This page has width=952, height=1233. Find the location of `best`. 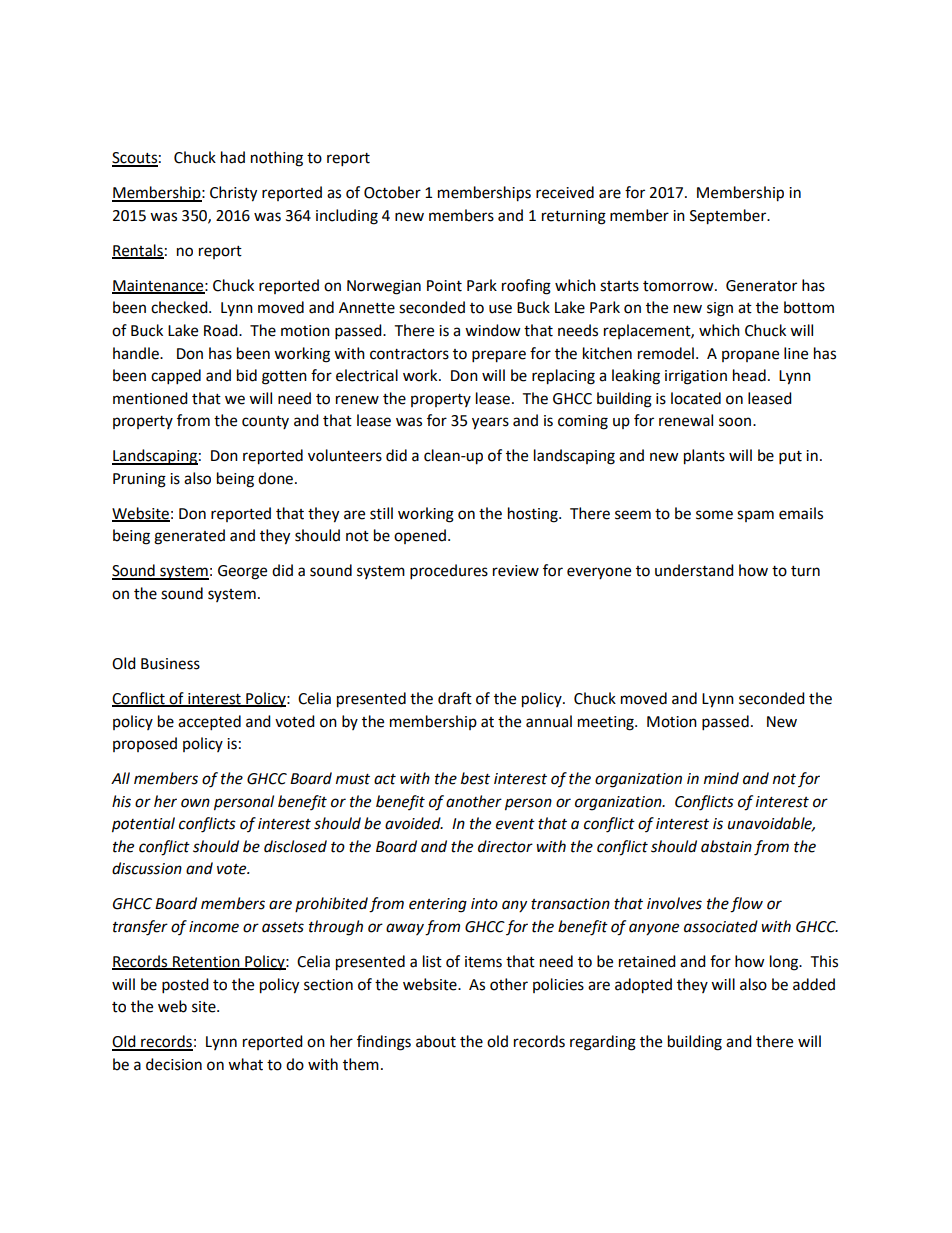

best is located at coordinates (475, 778).
